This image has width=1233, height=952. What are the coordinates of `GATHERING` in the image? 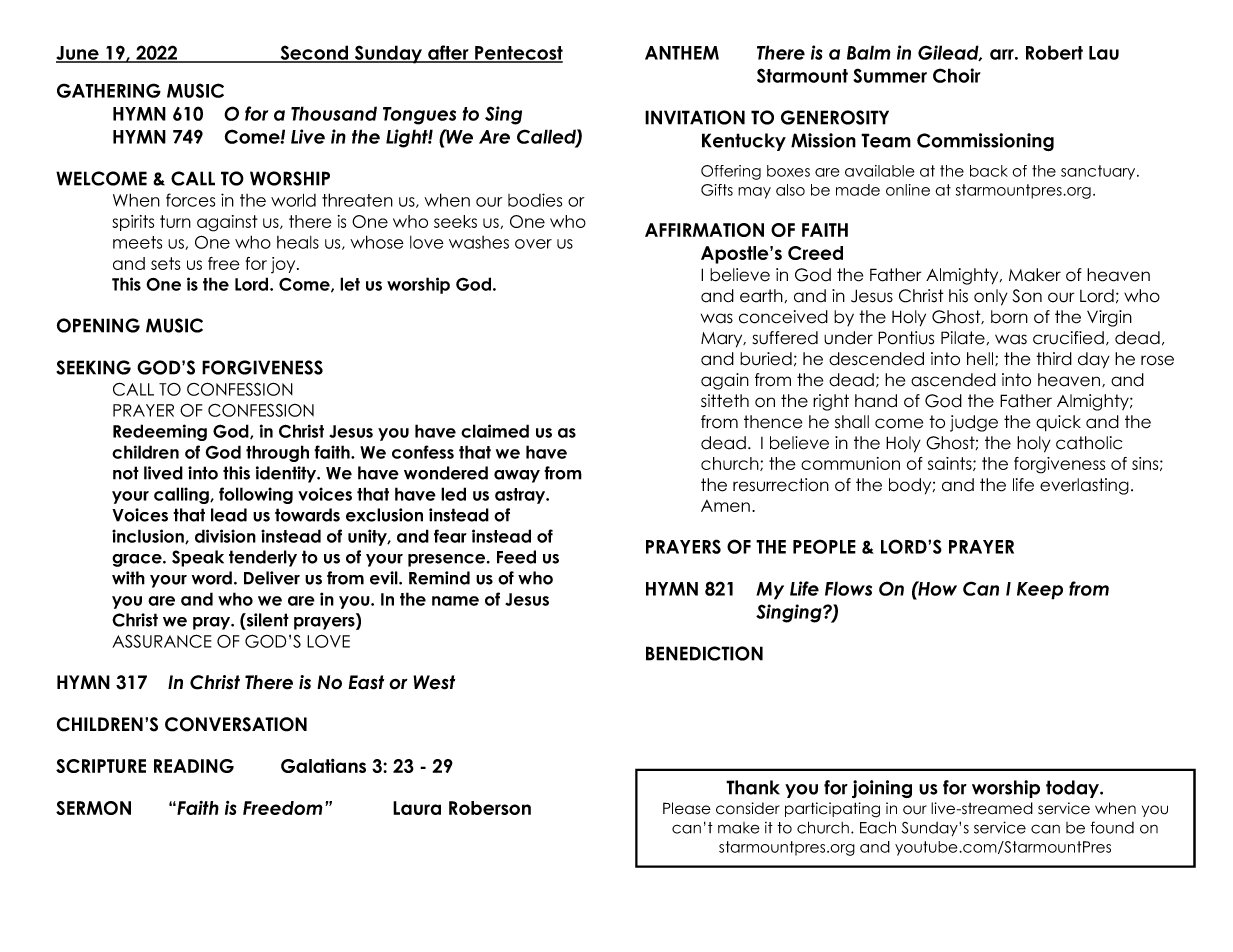 It's located at (109, 90).
